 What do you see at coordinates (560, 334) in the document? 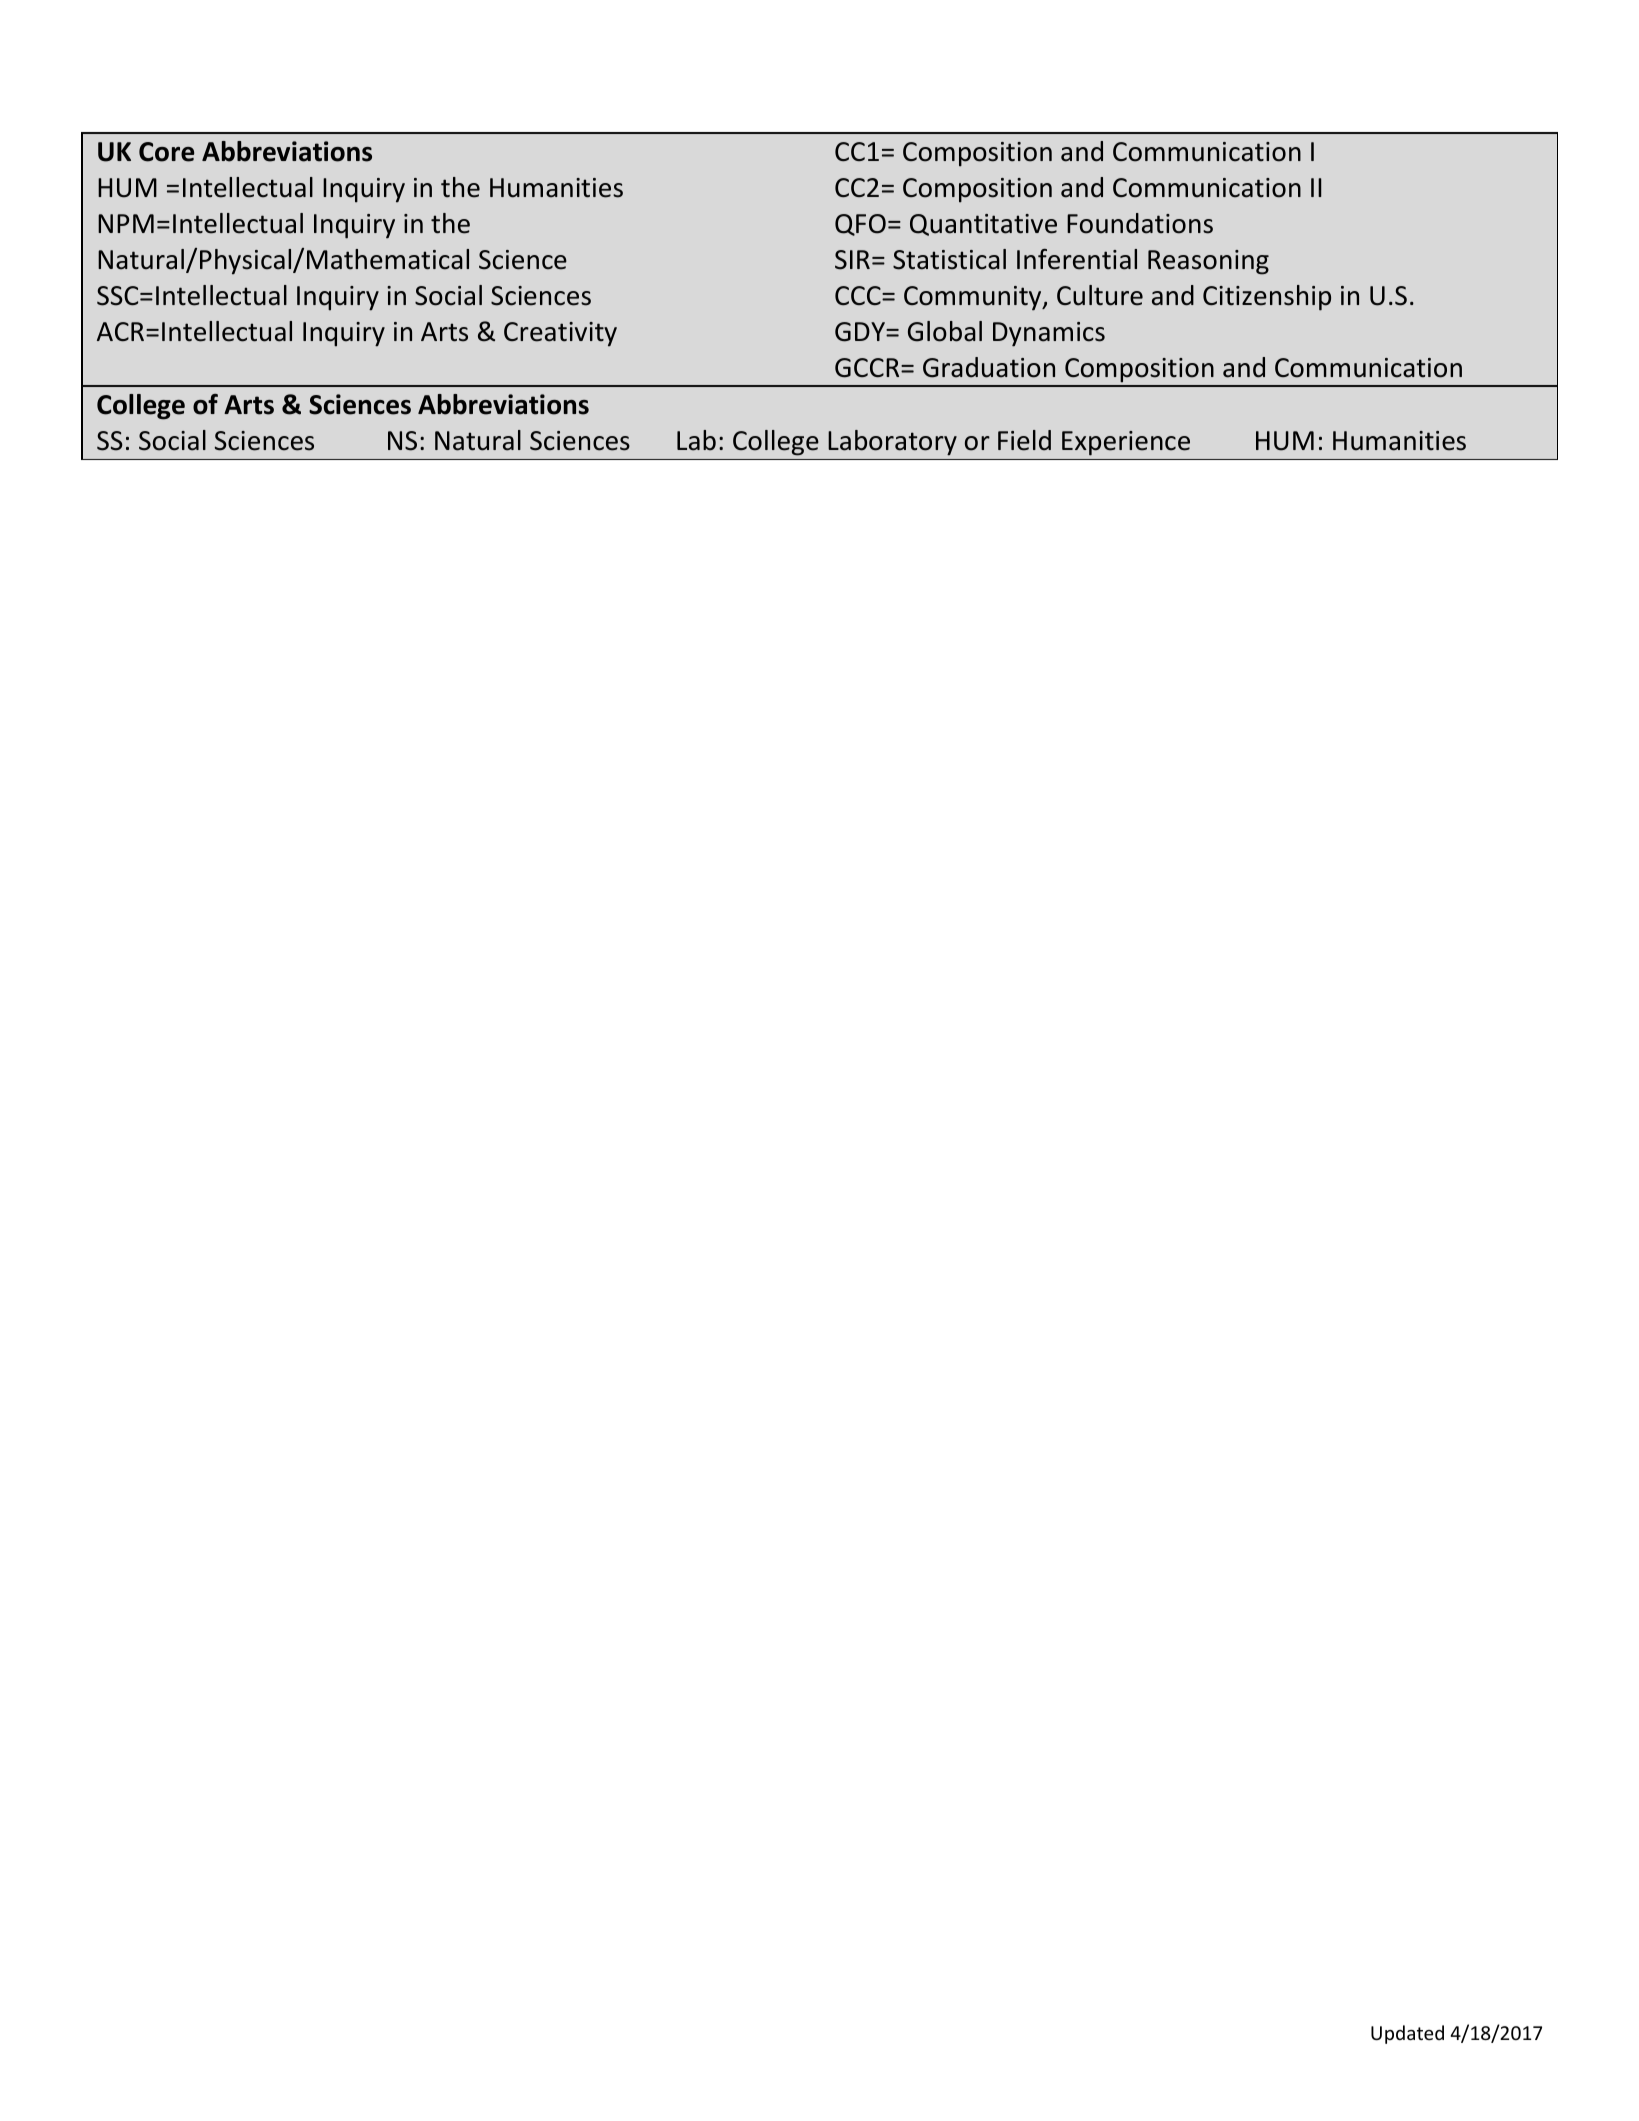
I see `Creativity` at bounding box center [560, 334].
